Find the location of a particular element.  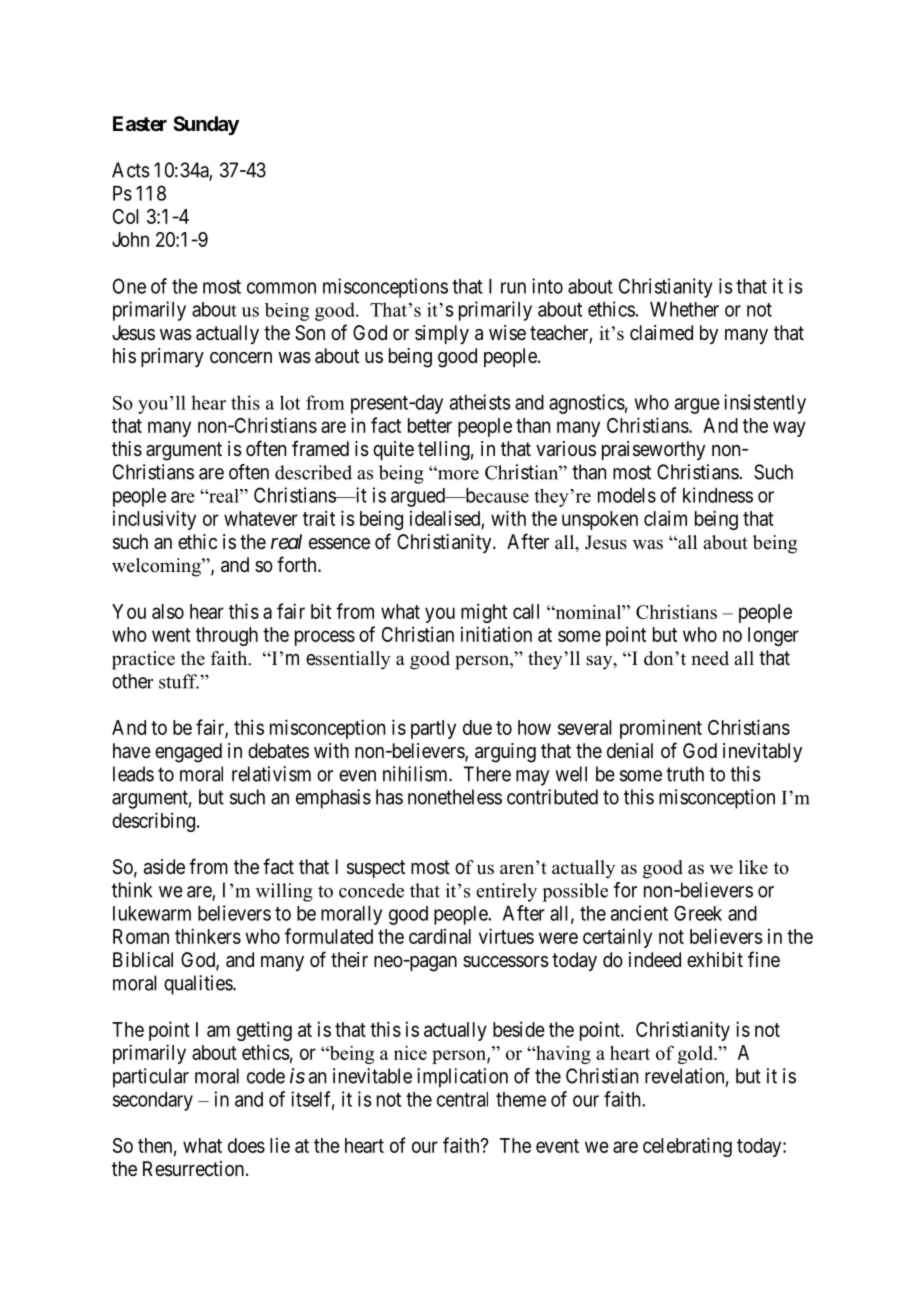

central is located at coordinates (462, 1099).
